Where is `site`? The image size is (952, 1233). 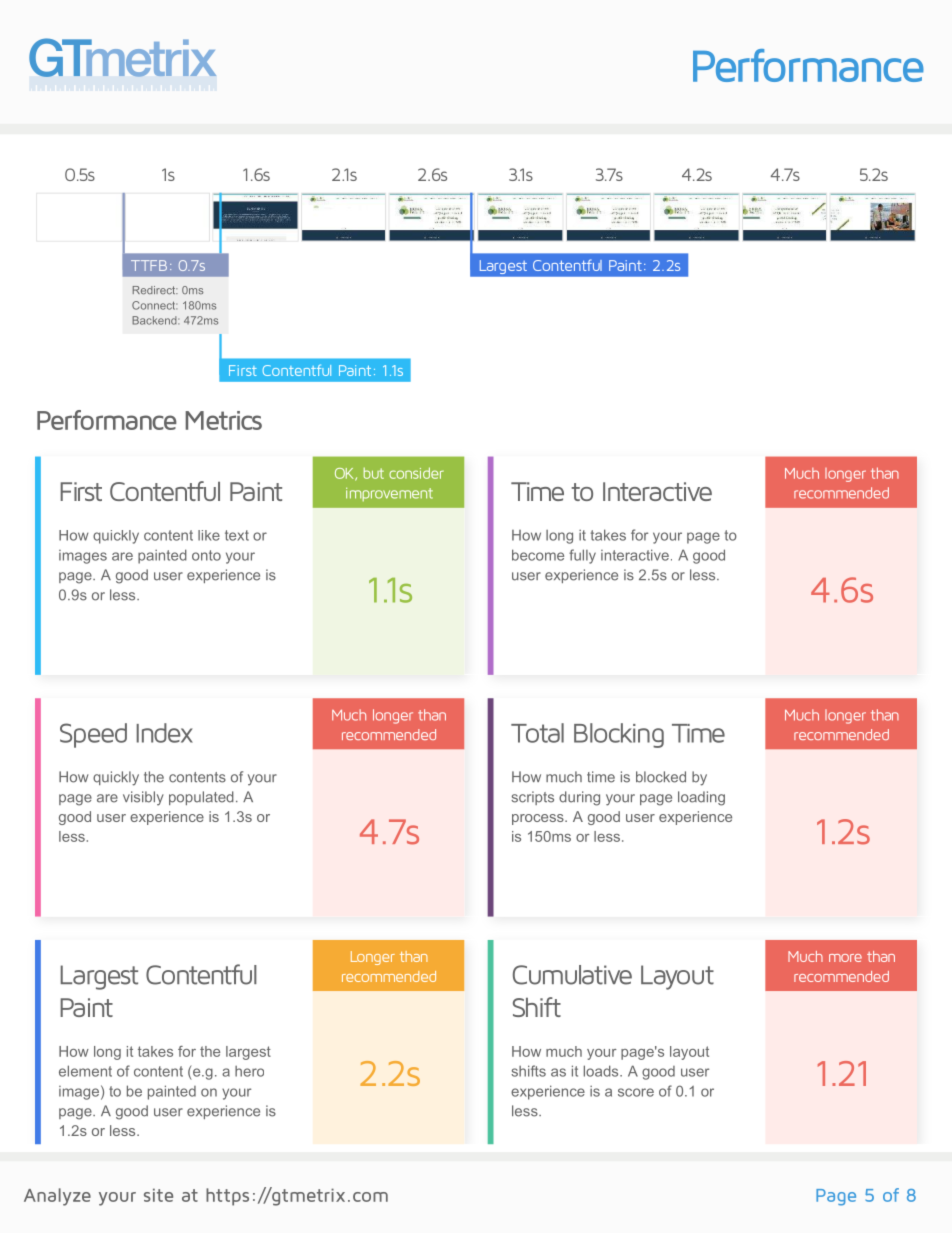
site is located at coordinates (158, 1195).
